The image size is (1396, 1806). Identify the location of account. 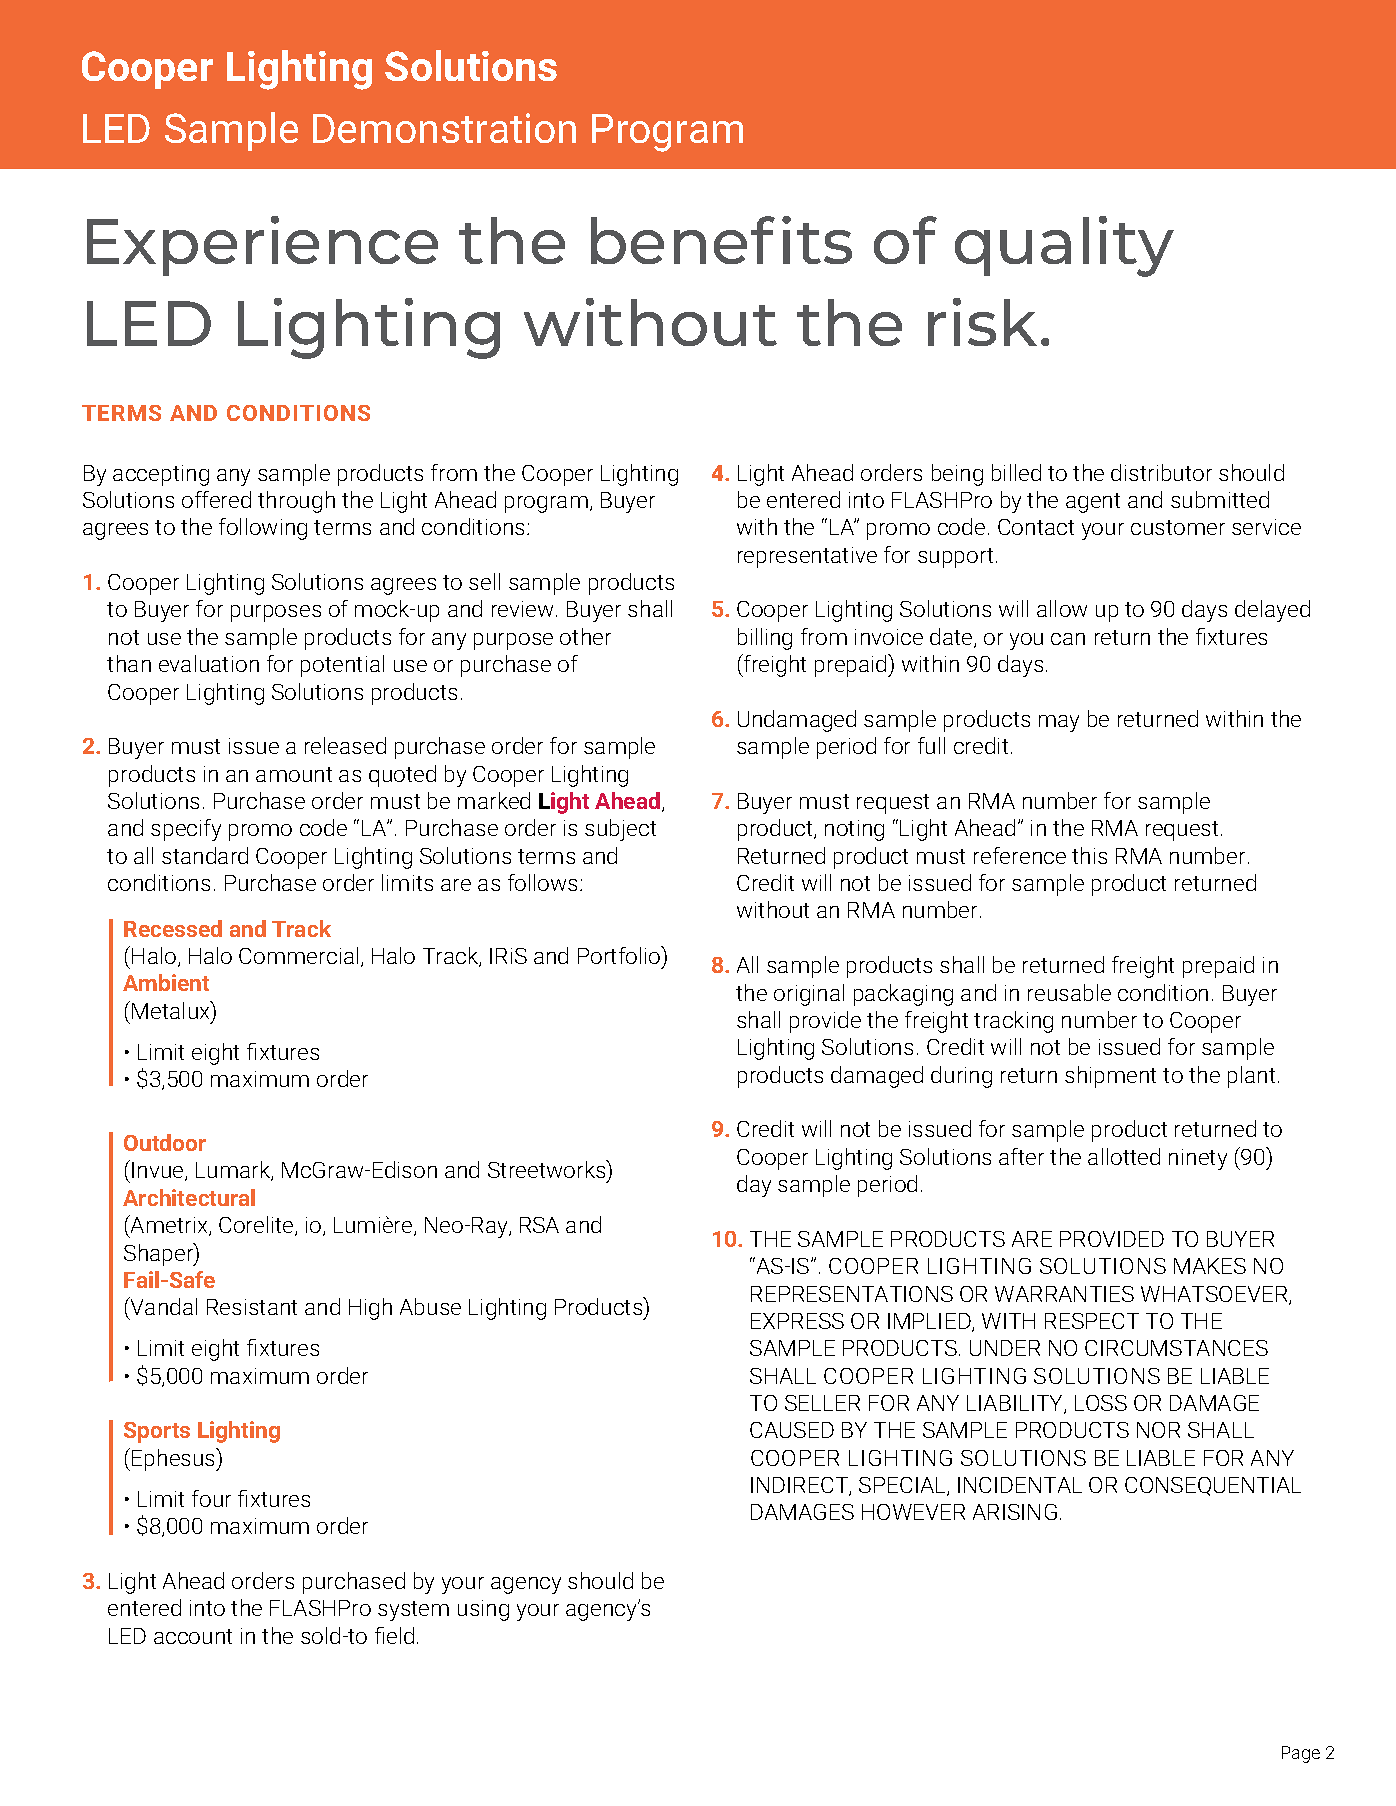
(193, 1636).
